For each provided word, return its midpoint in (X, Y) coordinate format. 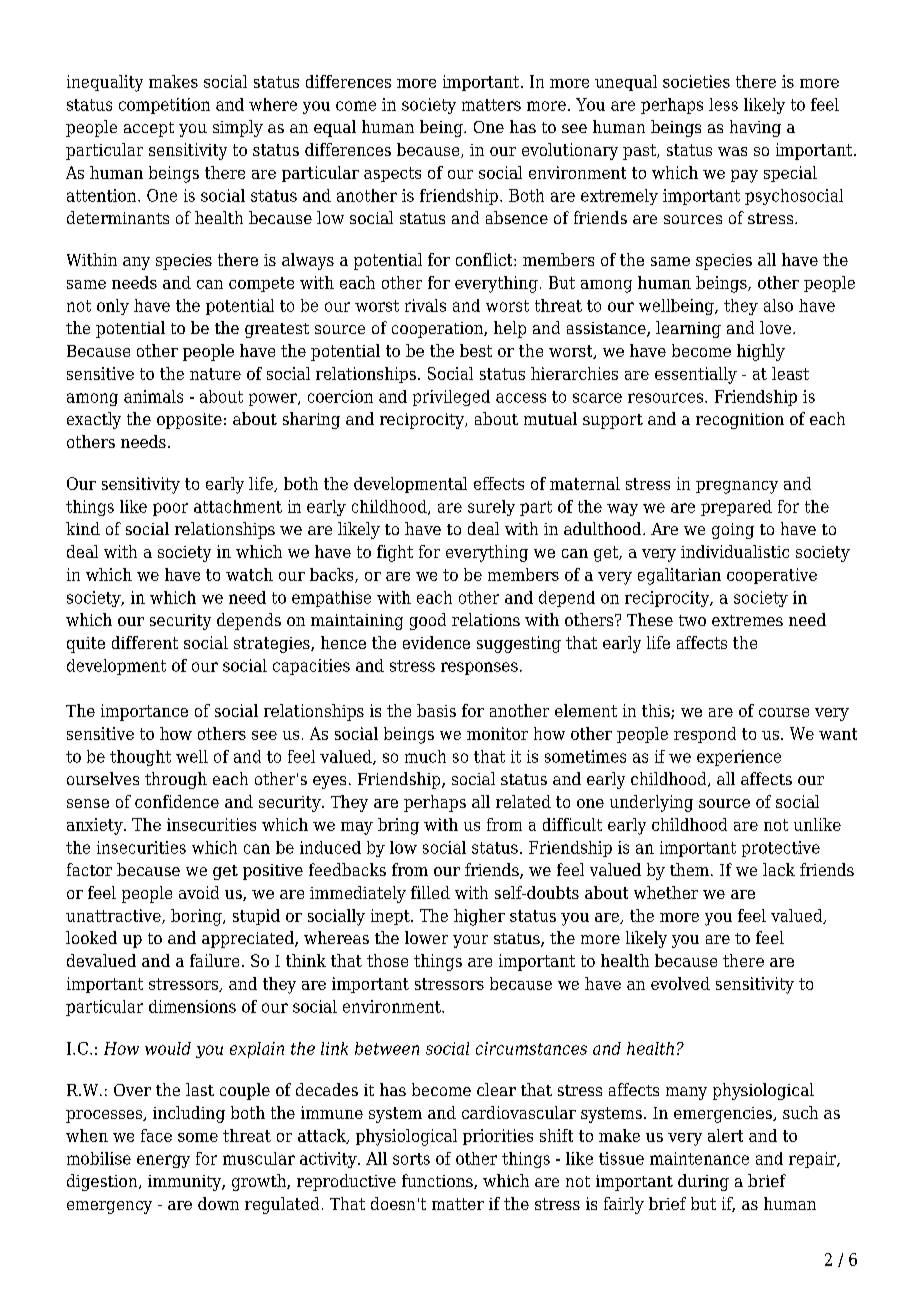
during (703, 1182)
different (145, 642)
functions (438, 1181)
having (755, 128)
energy (163, 1161)
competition (164, 106)
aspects (392, 174)
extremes (747, 620)
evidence (436, 642)
